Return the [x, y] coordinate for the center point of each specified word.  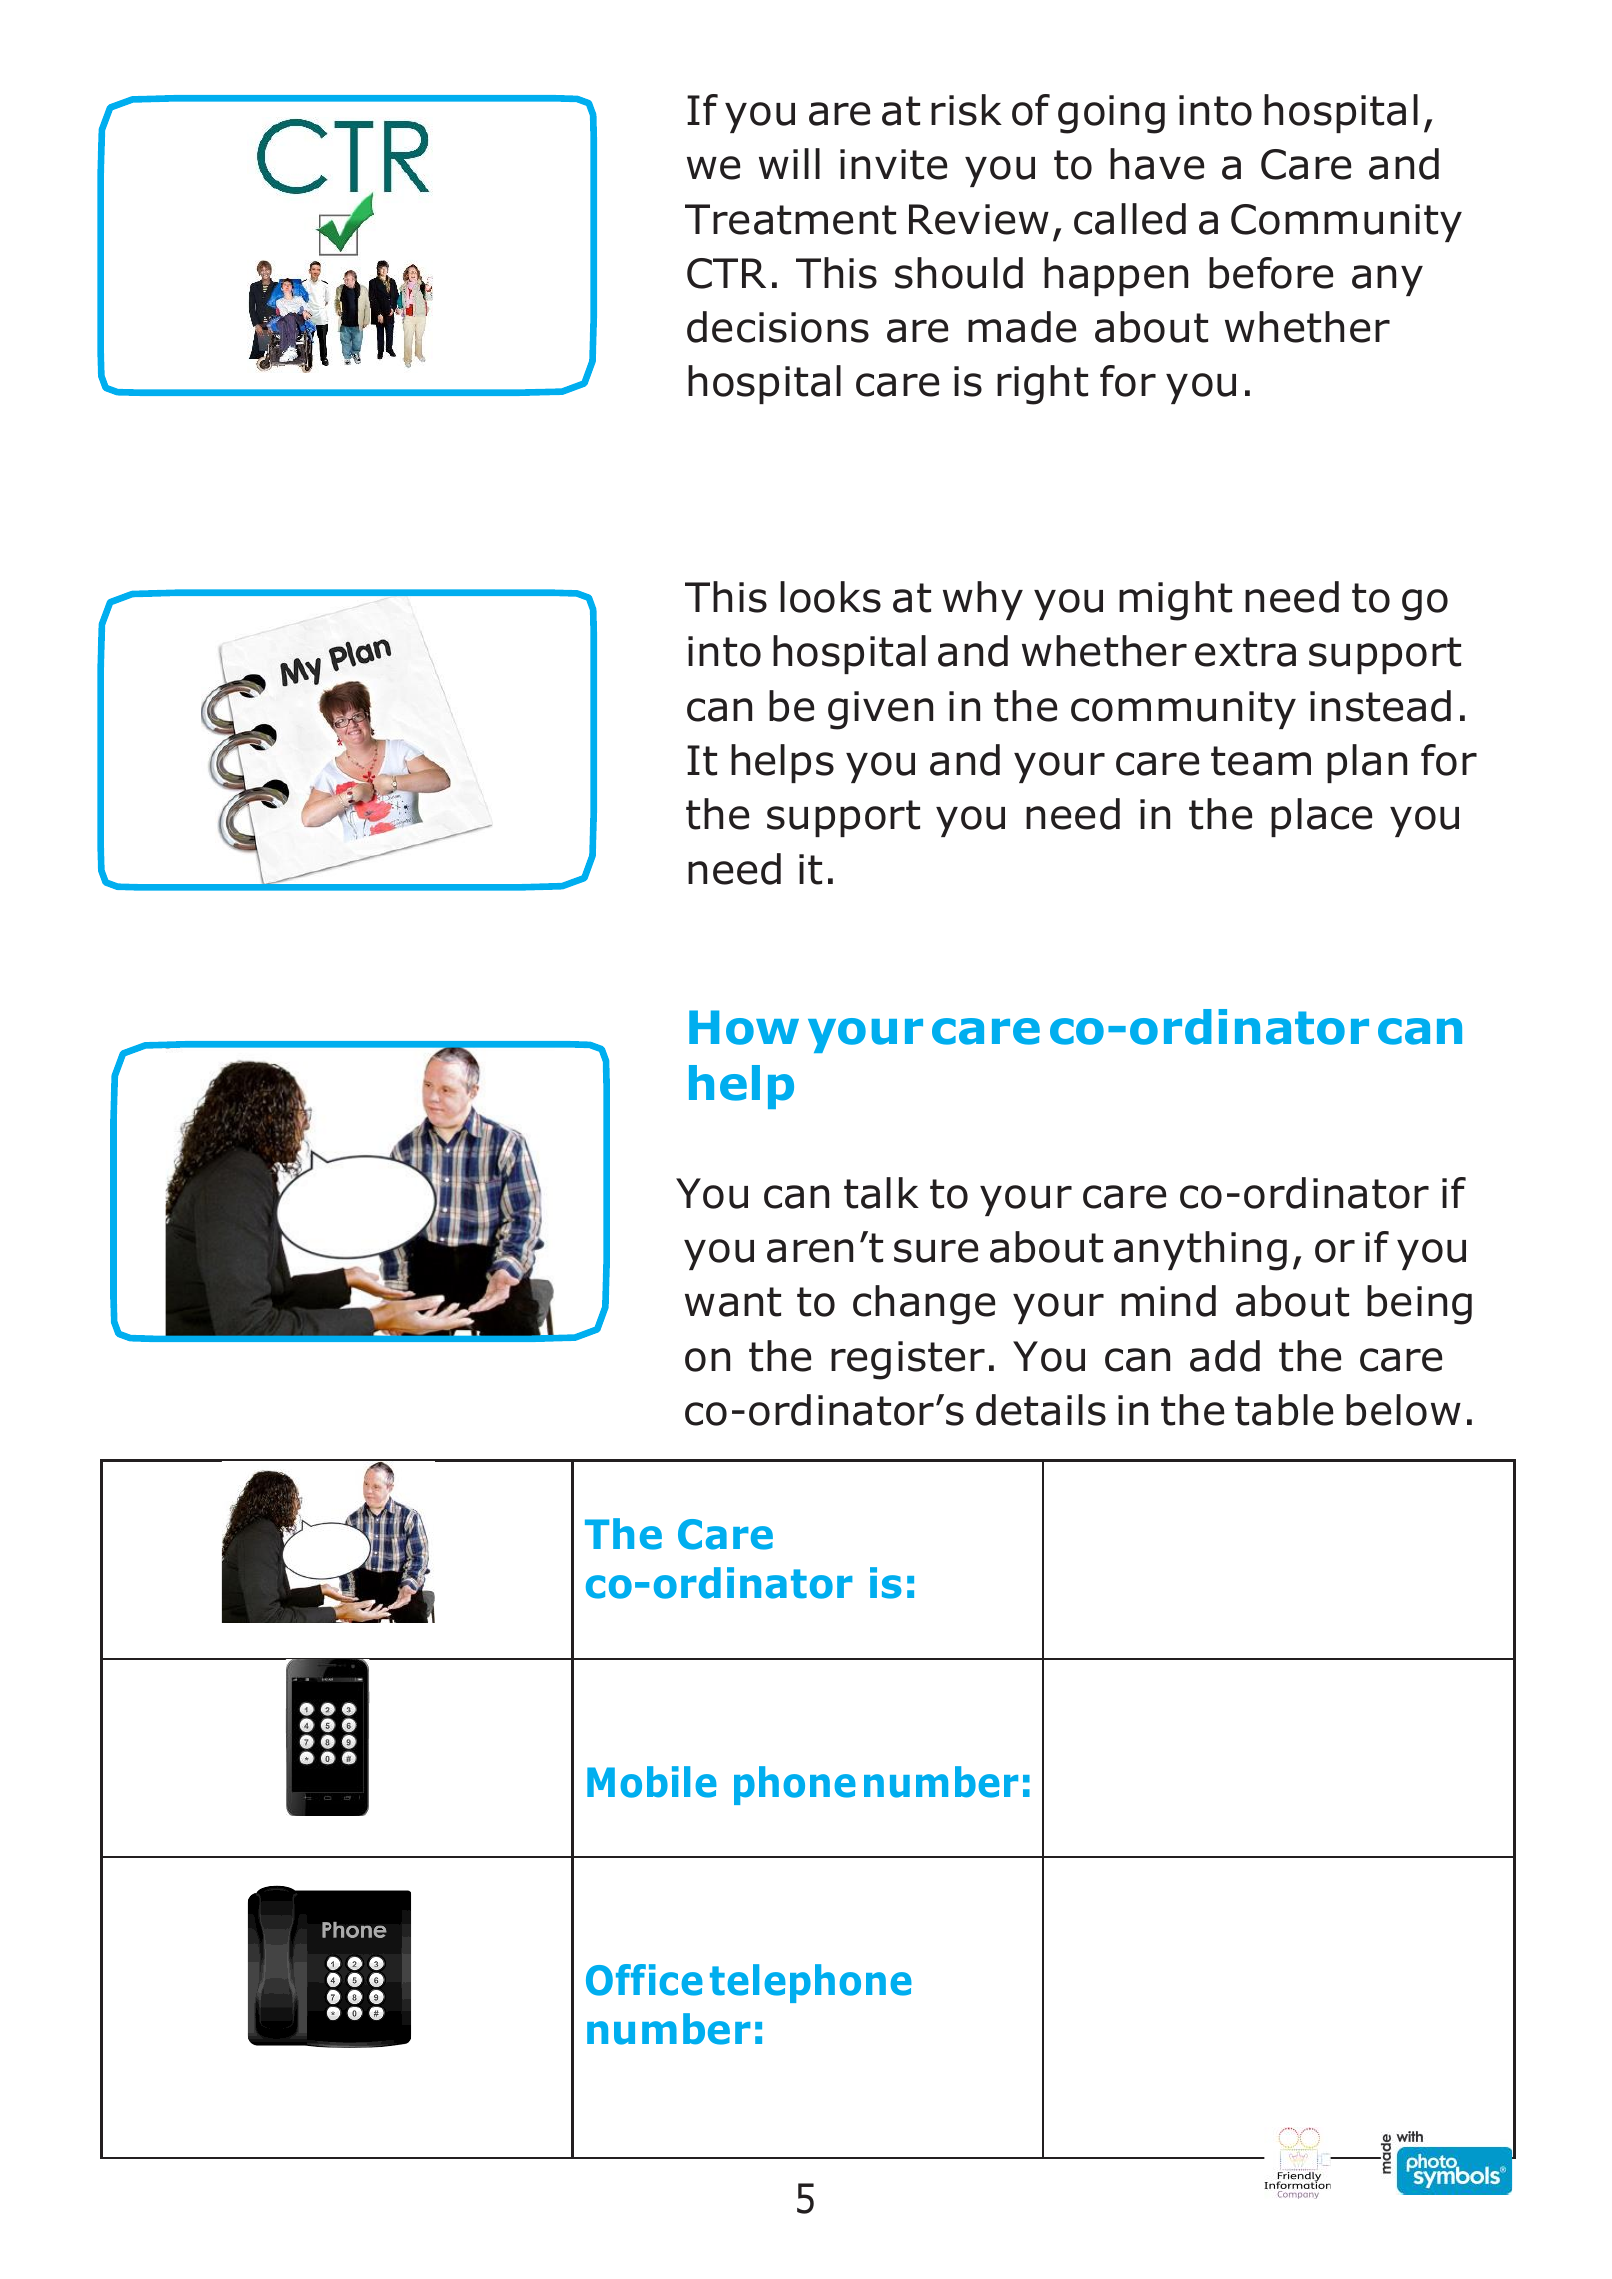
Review [979, 219]
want [733, 1302]
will [789, 163]
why [983, 600]
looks [830, 597]
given [880, 710]
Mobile [652, 1782]
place [1321, 817]
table [1284, 1410]
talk [881, 1193]
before [1271, 273]
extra [1245, 652]
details [1041, 1410]
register [908, 1360]
